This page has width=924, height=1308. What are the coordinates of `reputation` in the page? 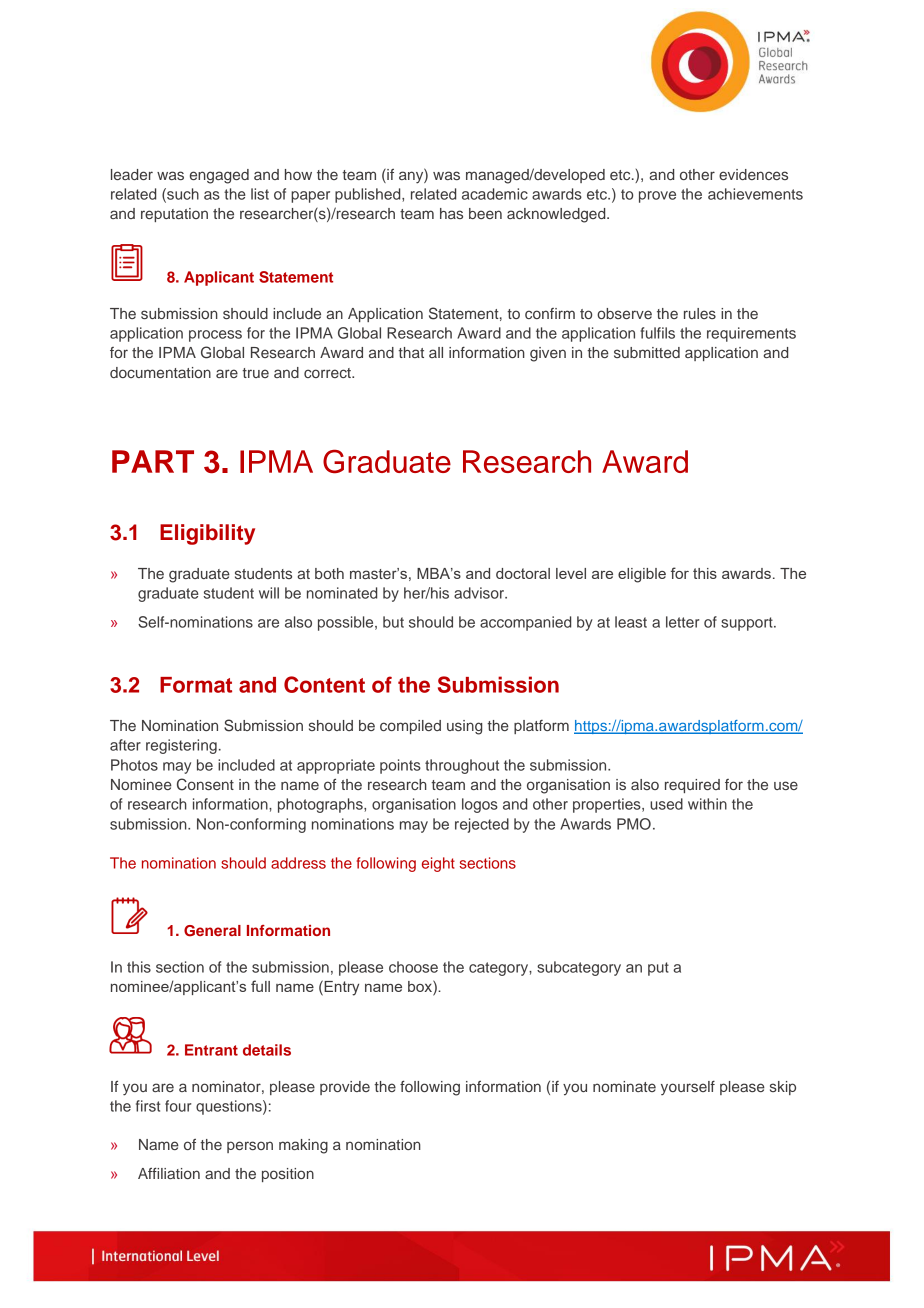 It's located at (174, 215).
